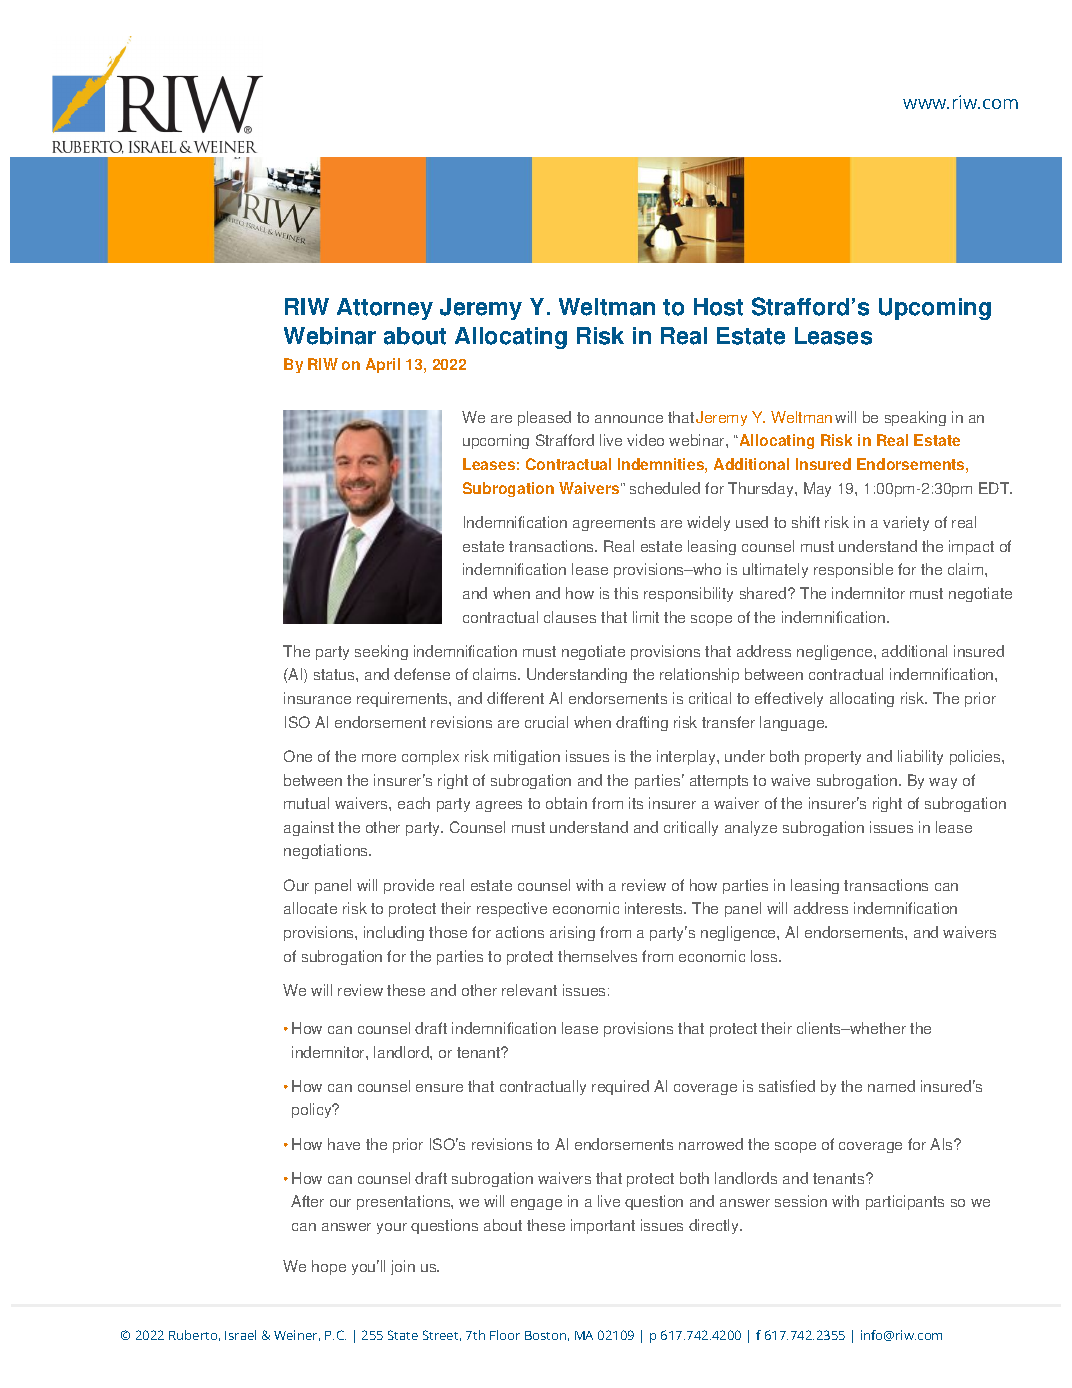 The width and height of the screenshot is (1072, 1388). What do you see at coordinates (313, 1110) in the screenshot?
I see `policy` at bounding box center [313, 1110].
